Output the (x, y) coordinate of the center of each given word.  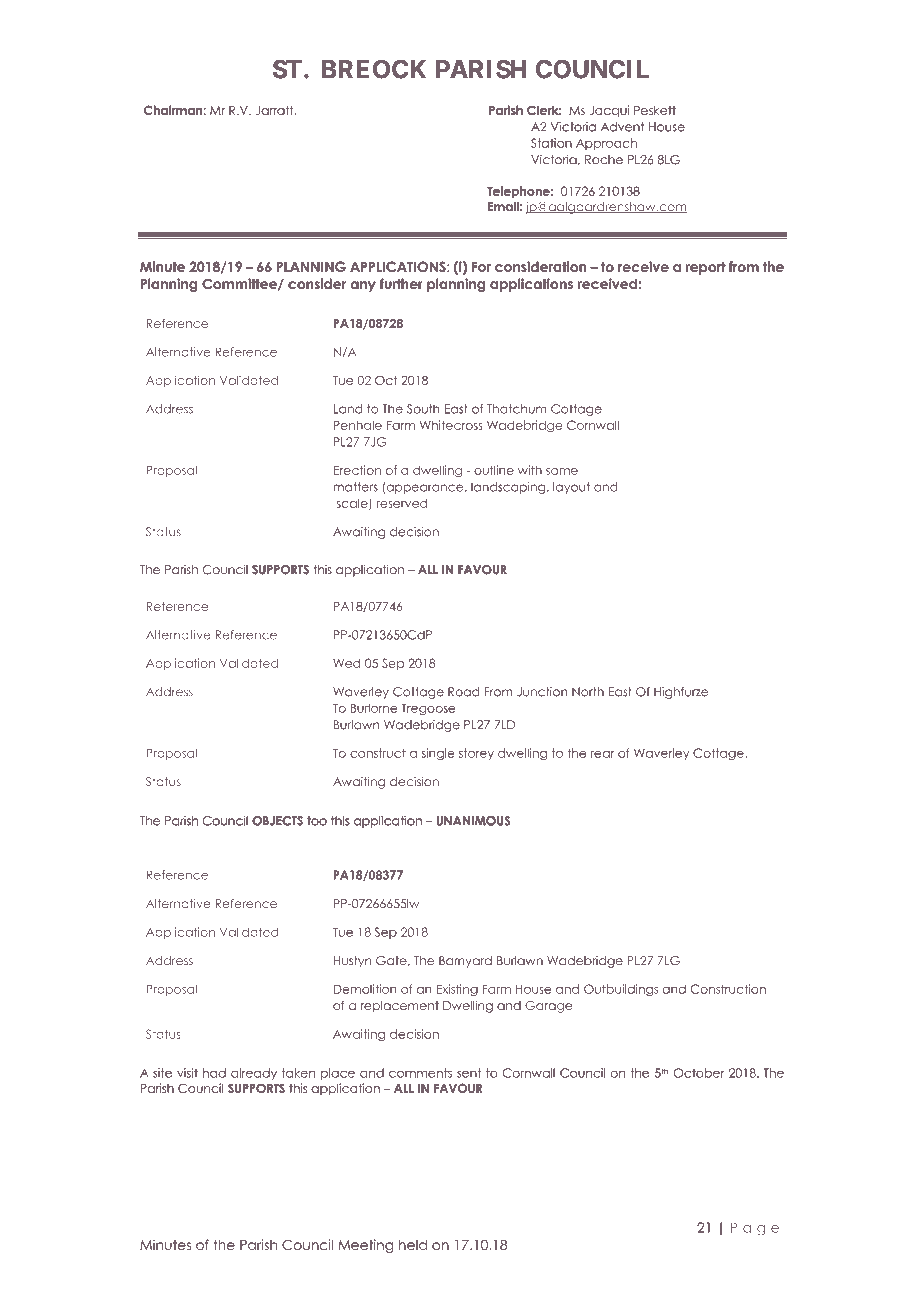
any (363, 286)
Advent (622, 127)
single (438, 754)
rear (603, 754)
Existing (457, 990)
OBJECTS (277, 821)
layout (571, 488)
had (214, 1073)
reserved (401, 503)
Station (551, 143)
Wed (346, 663)
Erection (357, 470)
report (705, 268)
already (254, 1074)
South (423, 409)
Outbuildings (621, 990)
